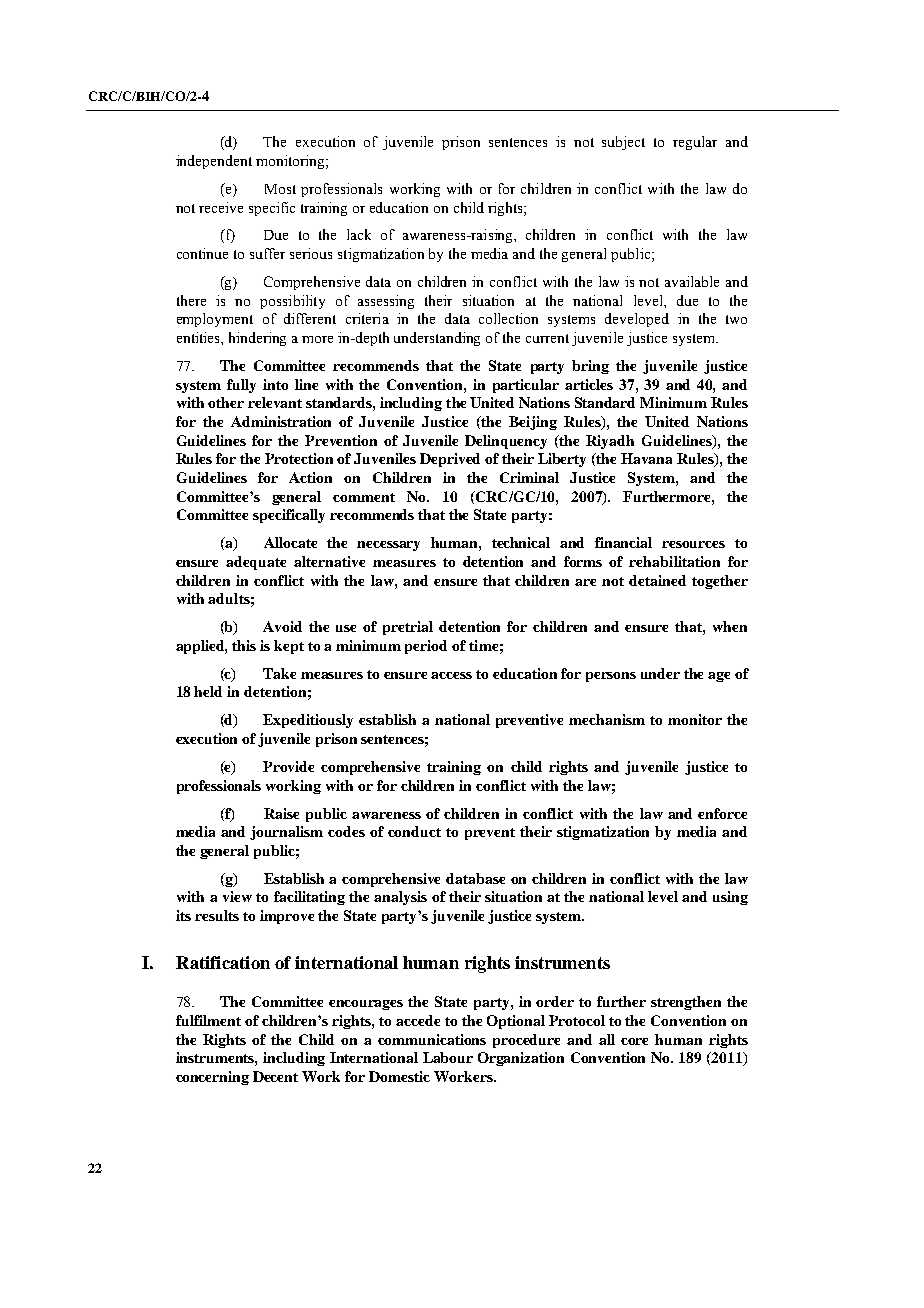 The width and height of the page is (924, 1308). I want to click on enforce, so click(722, 813).
